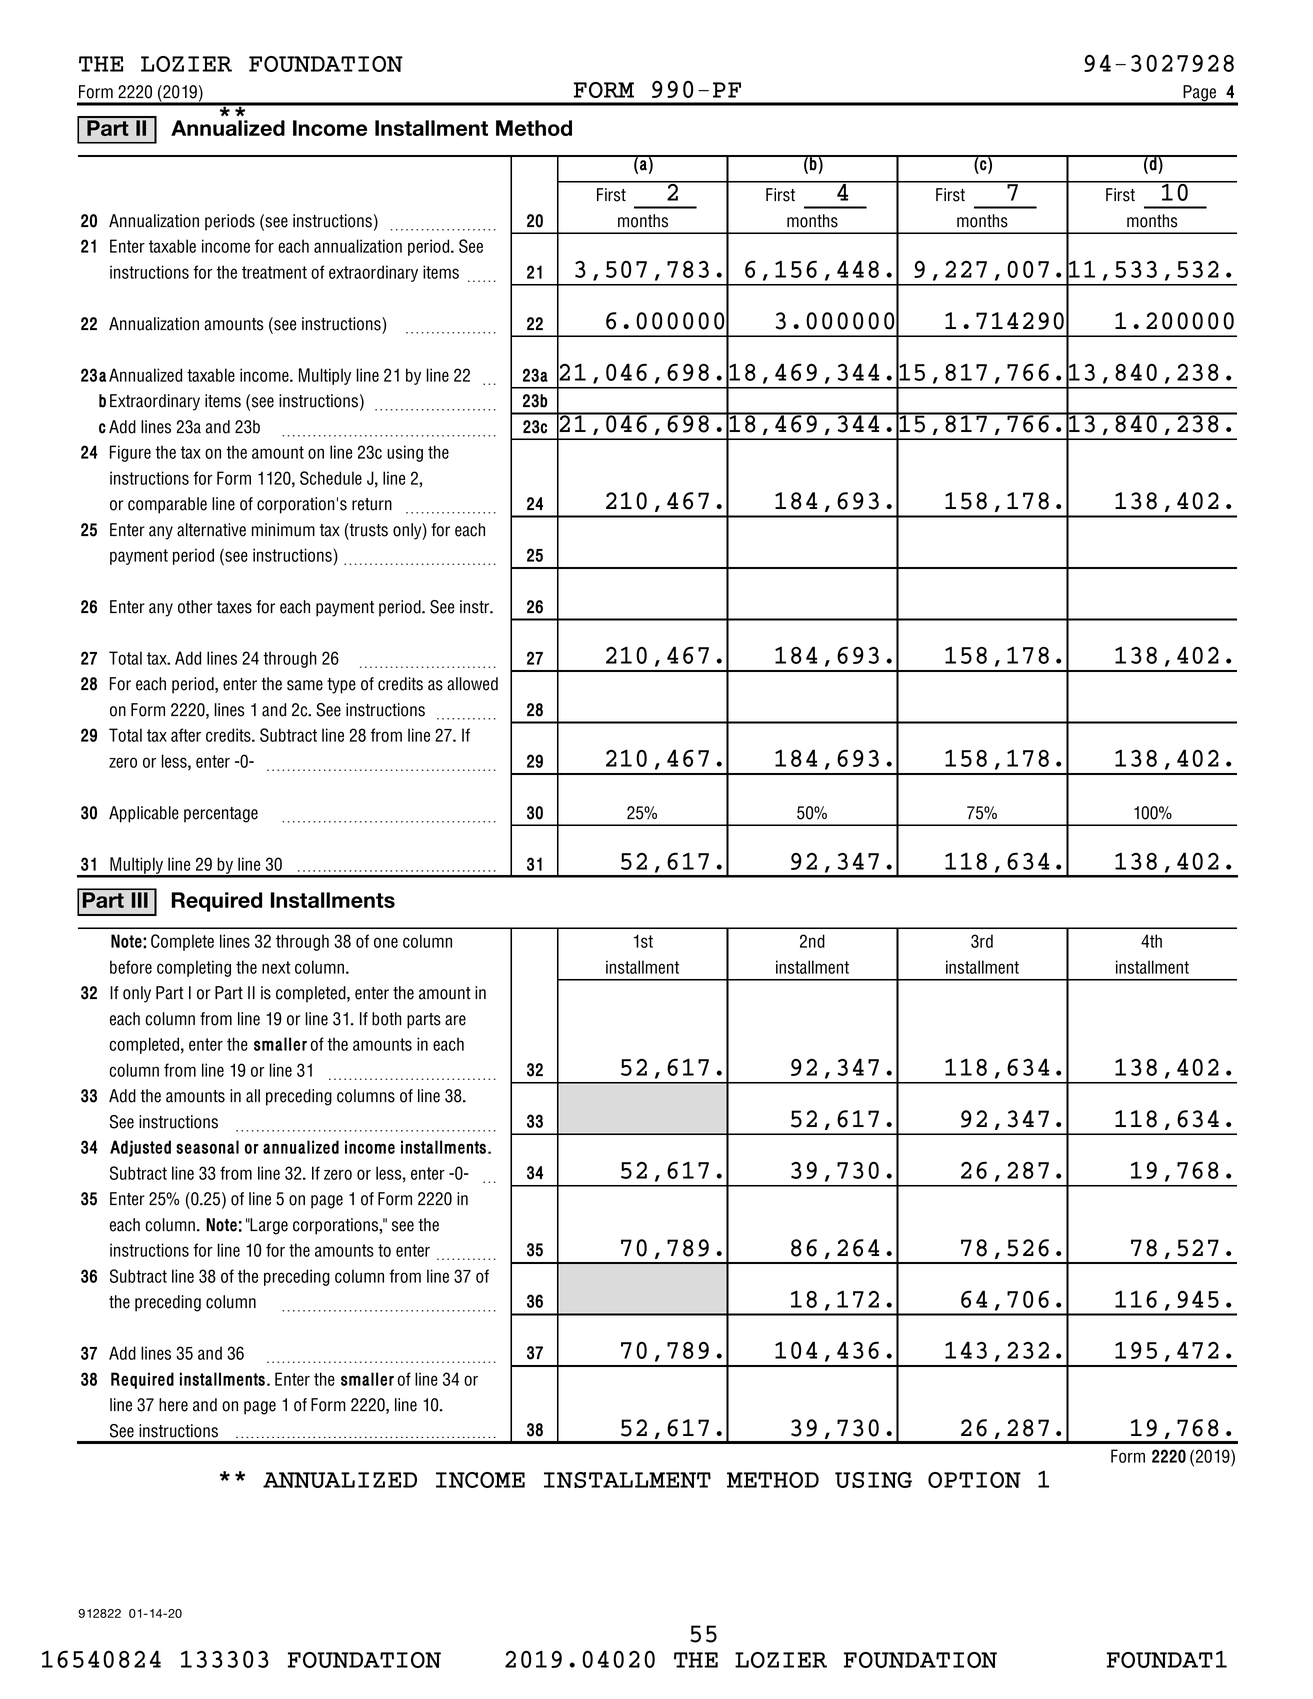 This screenshot has height=1699, width=1313. Describe the element at coordinates (472, 684) in the screenshot. I see `allowed` at that location.
